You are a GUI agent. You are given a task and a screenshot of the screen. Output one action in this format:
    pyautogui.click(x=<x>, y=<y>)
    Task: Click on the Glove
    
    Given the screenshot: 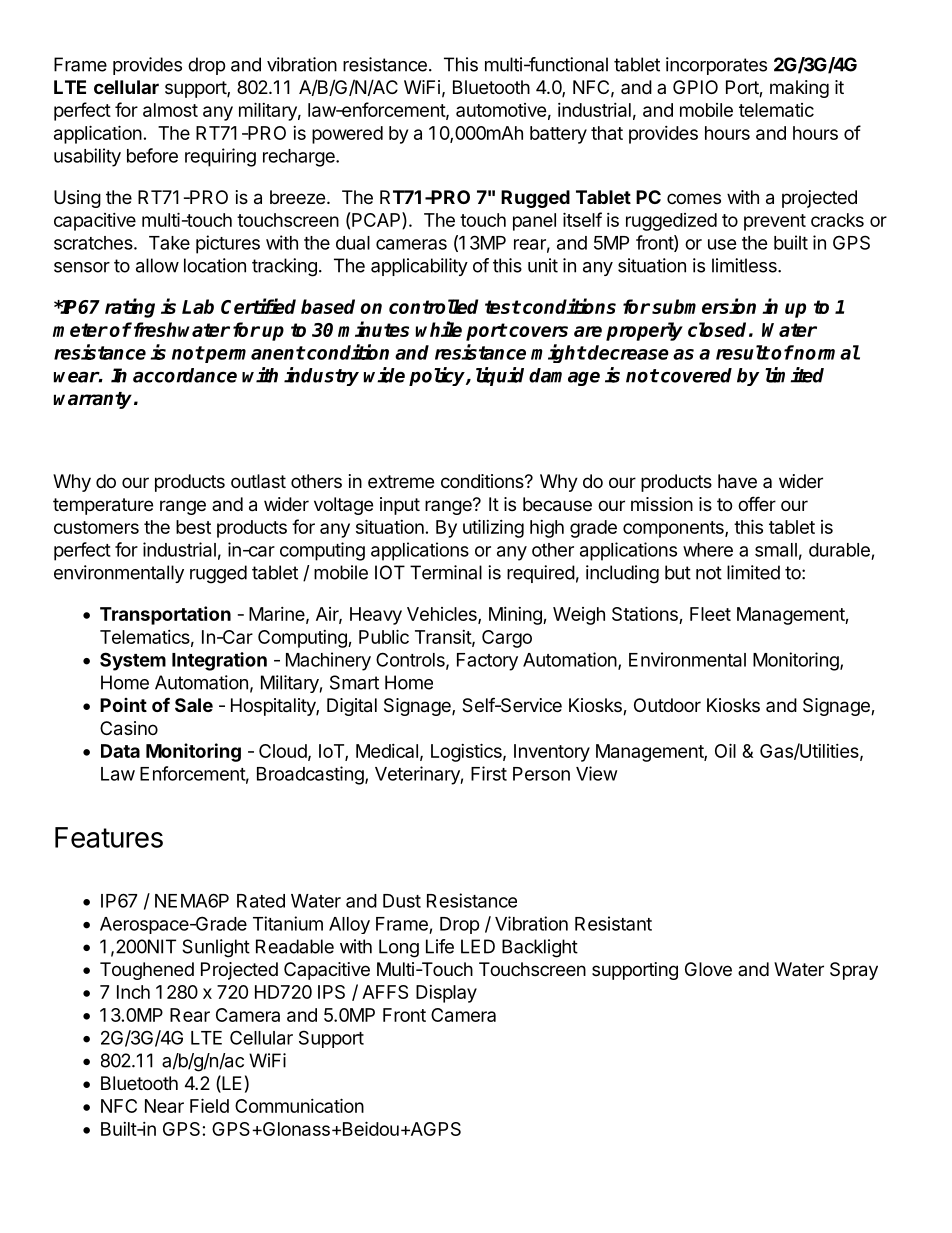 What is the action you would take?
    pyautogui.click(x=708, y=969)
